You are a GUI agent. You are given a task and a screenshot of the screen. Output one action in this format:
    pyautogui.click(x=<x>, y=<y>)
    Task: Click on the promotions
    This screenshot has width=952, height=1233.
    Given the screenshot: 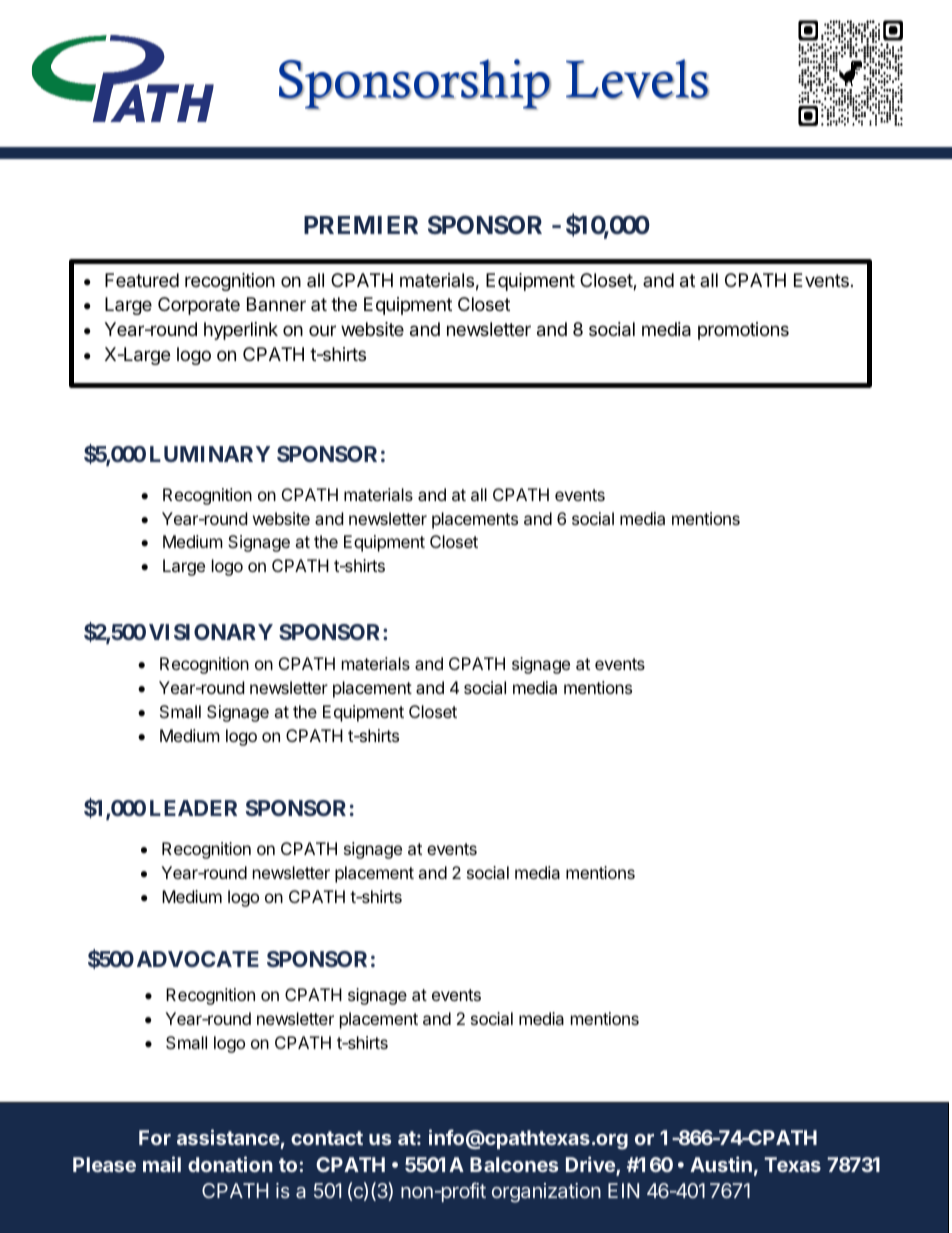 What is the action you would take?
    pyautogui.click(x=743, y=331)
